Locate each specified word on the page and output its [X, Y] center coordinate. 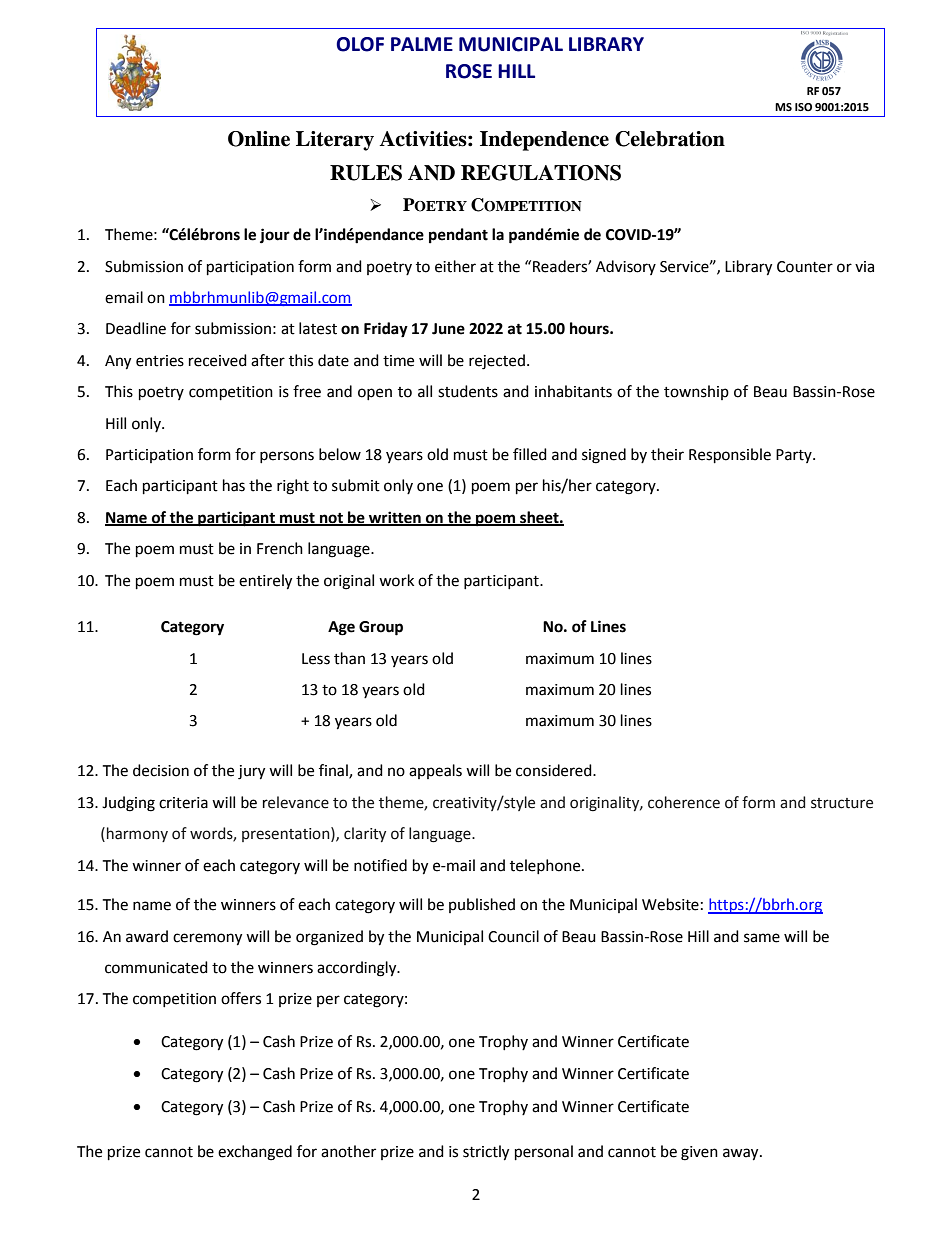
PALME [422, 44]
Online [259, 139]
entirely [265, 582]
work [396, 580]
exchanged [255, 1153]
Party [795, 456]
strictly [486, 1153]
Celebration [670, 139]
